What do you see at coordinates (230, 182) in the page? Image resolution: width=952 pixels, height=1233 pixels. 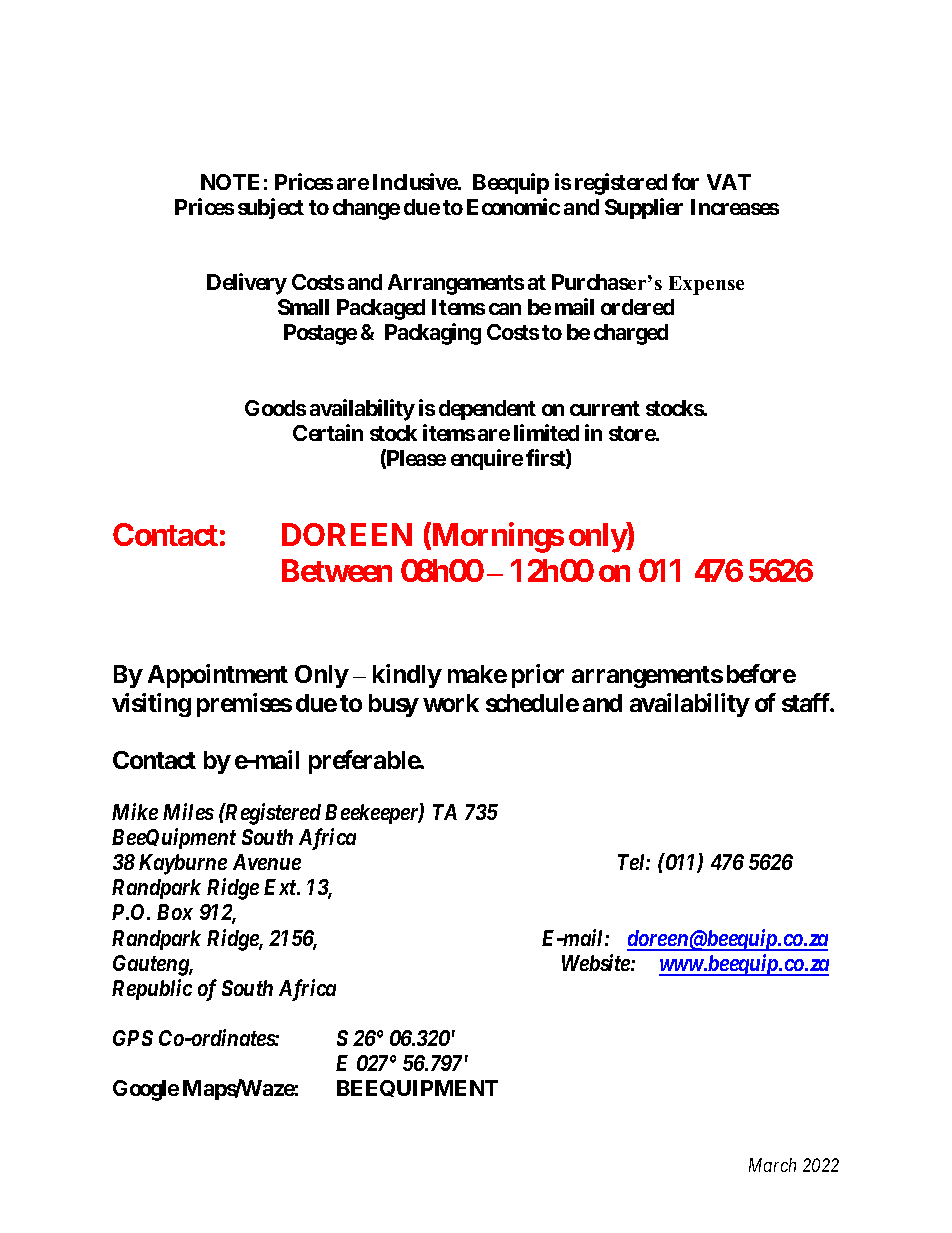 I see `NOTE` at bounding box center [230, 182].
